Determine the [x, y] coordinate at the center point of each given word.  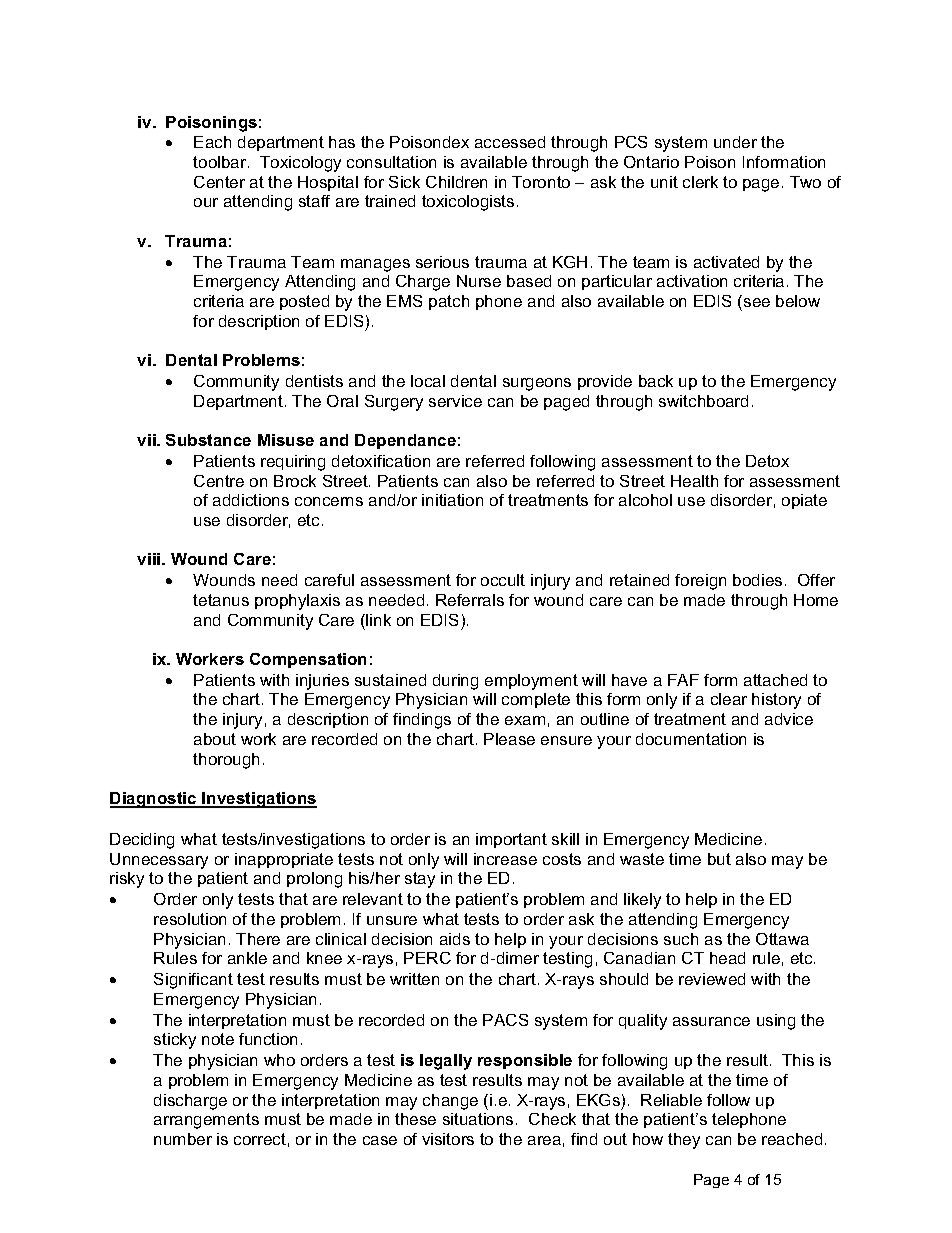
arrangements [206, 1121]
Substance [208, 440]
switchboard [703, 401]
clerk [700, 182]
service [455, 401]
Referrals [470, 600]
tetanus [221, 600]
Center [219, 182]
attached [775, 680]
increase [505, 859]
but [719, 859]
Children [456, 182]
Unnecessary [159, 861]
